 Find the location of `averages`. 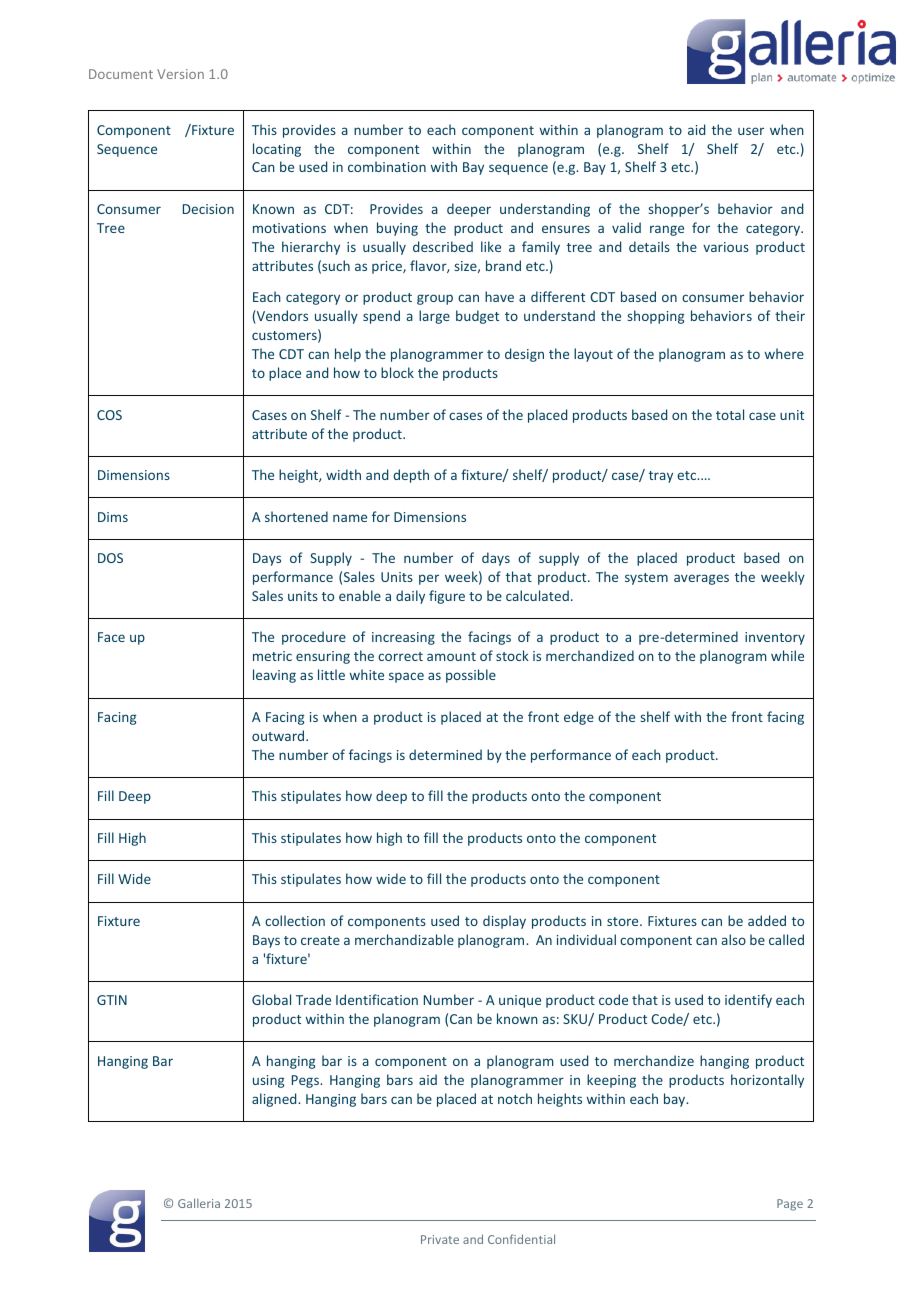

averages is located at coordinates (701, 579).
